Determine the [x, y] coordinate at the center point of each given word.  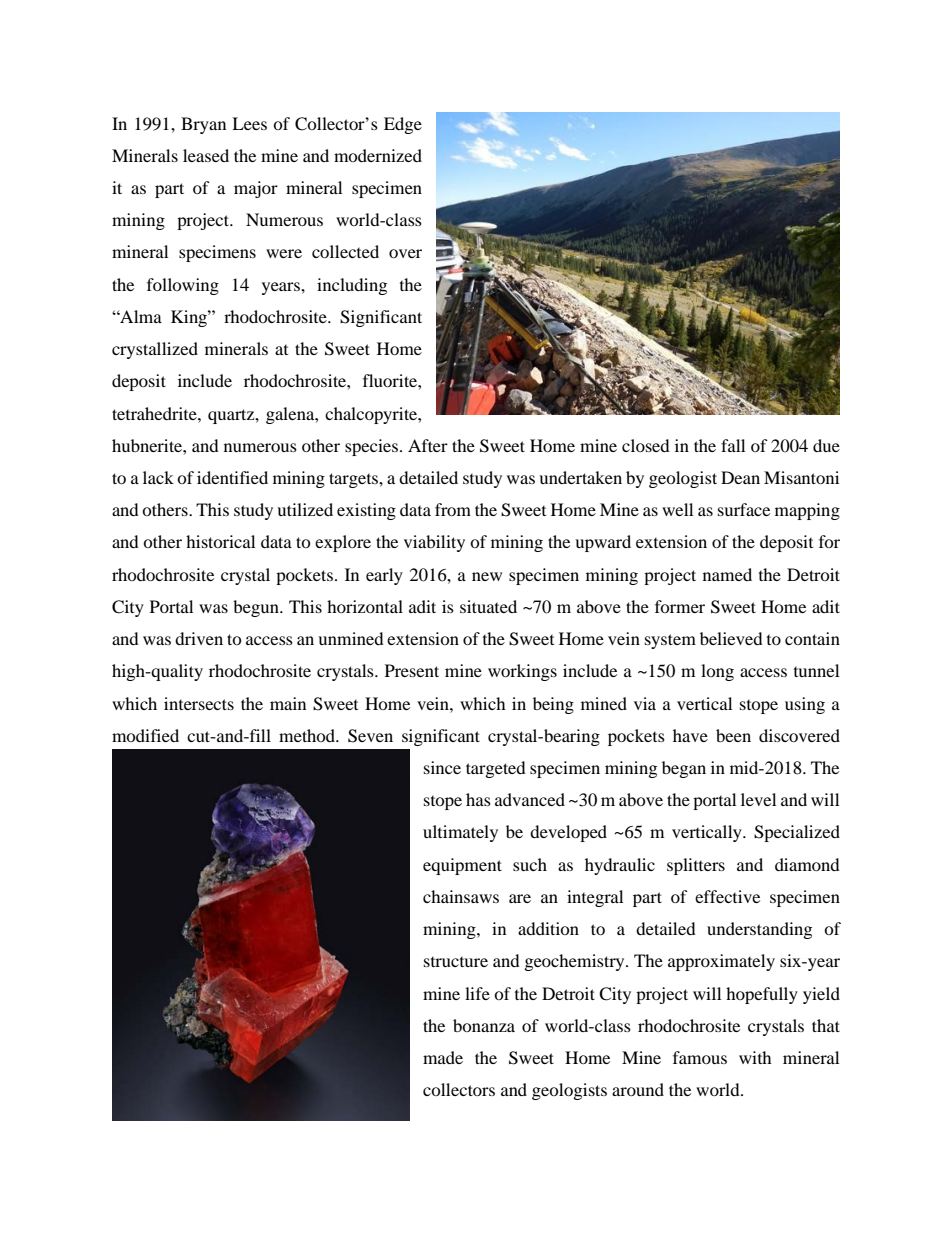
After [428, 445]
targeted [496, 769]
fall [733, 445]
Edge [403, 125]
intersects [199, 703]
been [733, 735]
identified [232, 477]
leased [206, 155]
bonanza [484, 1025]
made [443, 1057]
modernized [378, 155]
